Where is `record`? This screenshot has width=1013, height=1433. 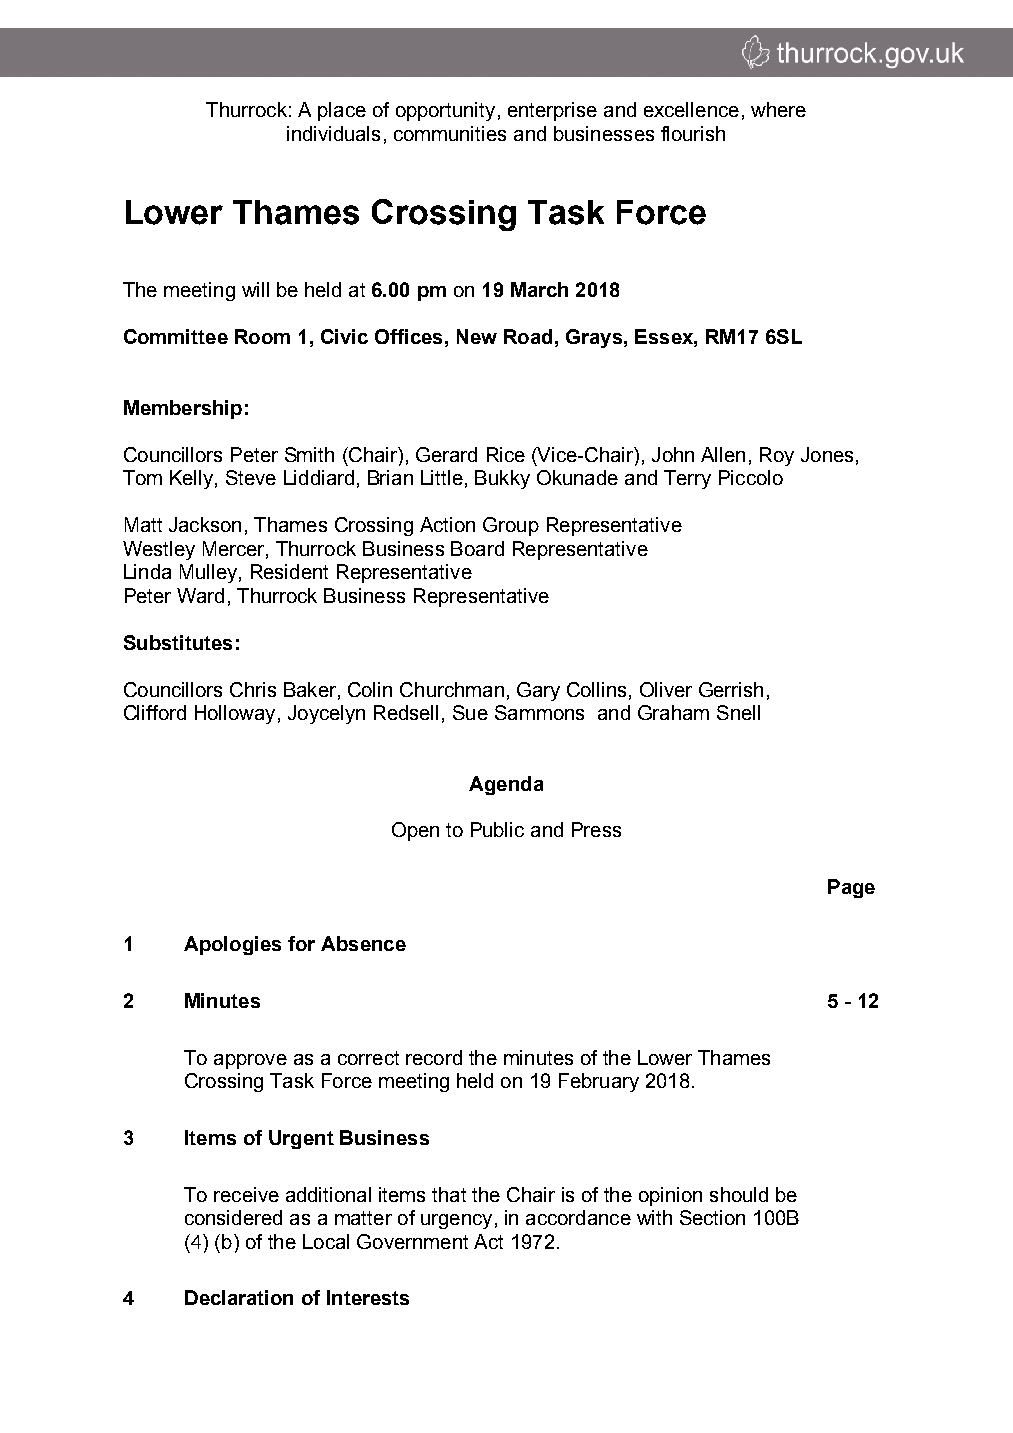
record is located at coordinates (434, 1057).
